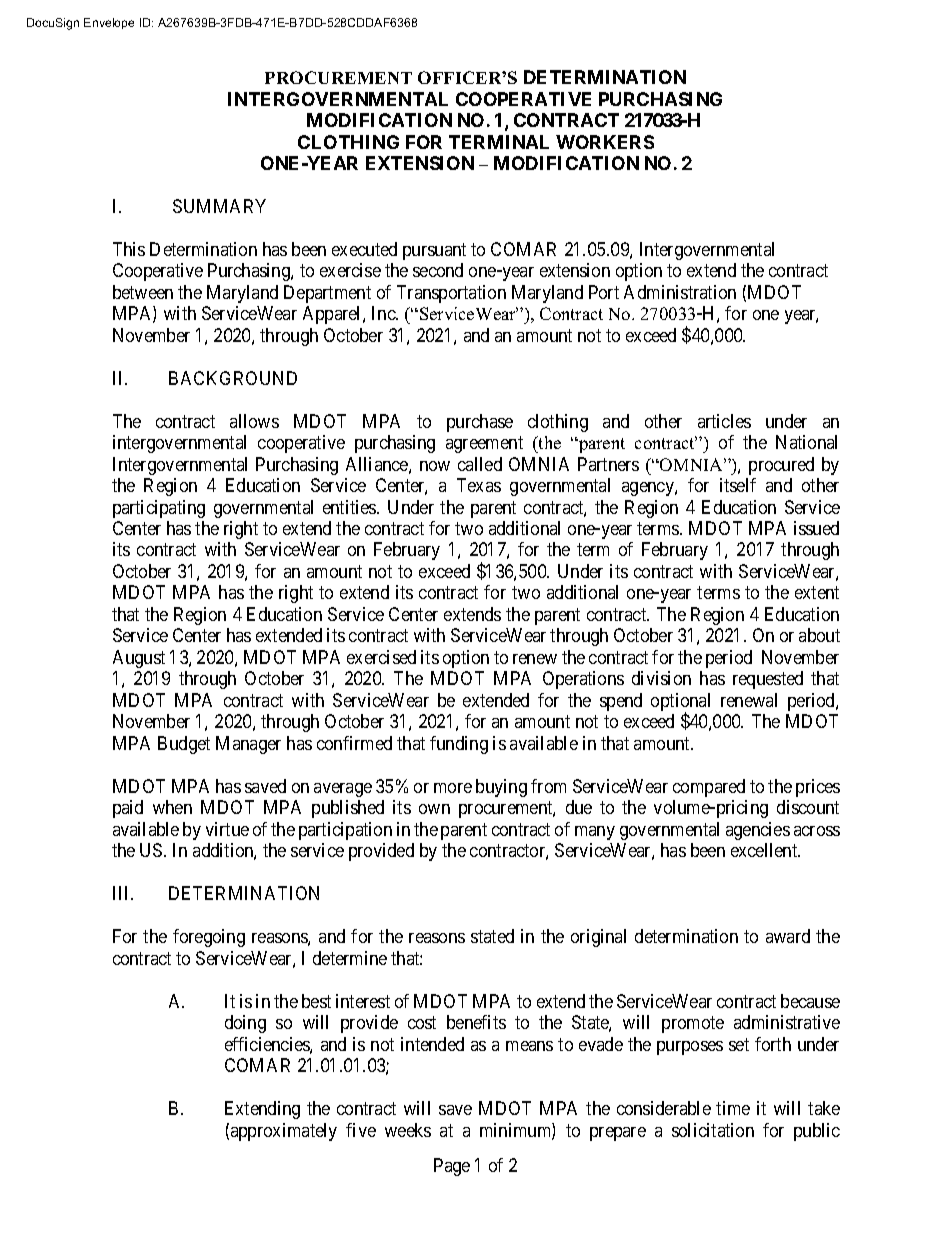  I want to click on five, so click(361, 1130).
